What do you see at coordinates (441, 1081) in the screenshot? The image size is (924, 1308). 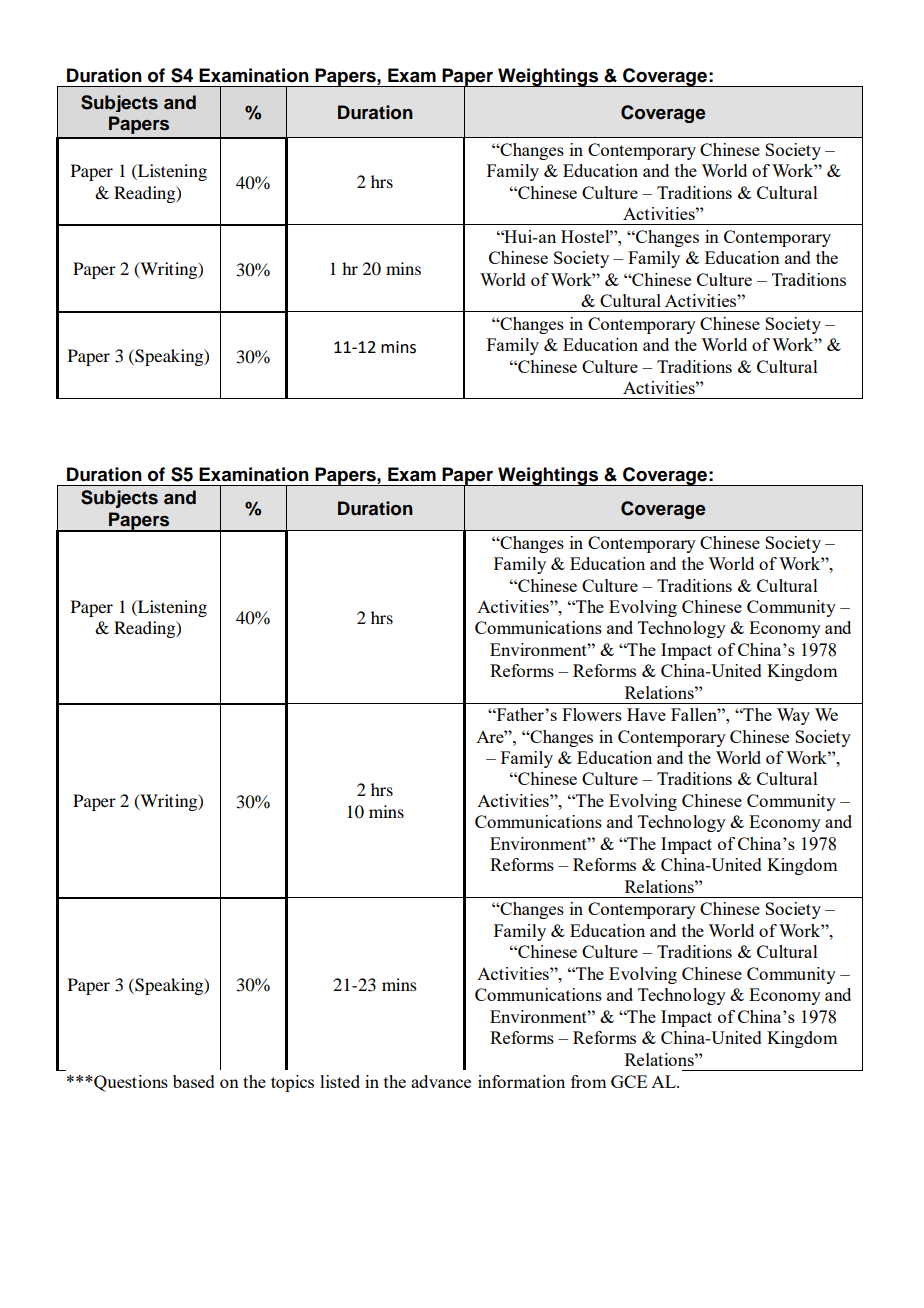 I see `advance` at bounding box center [441, 1081].
